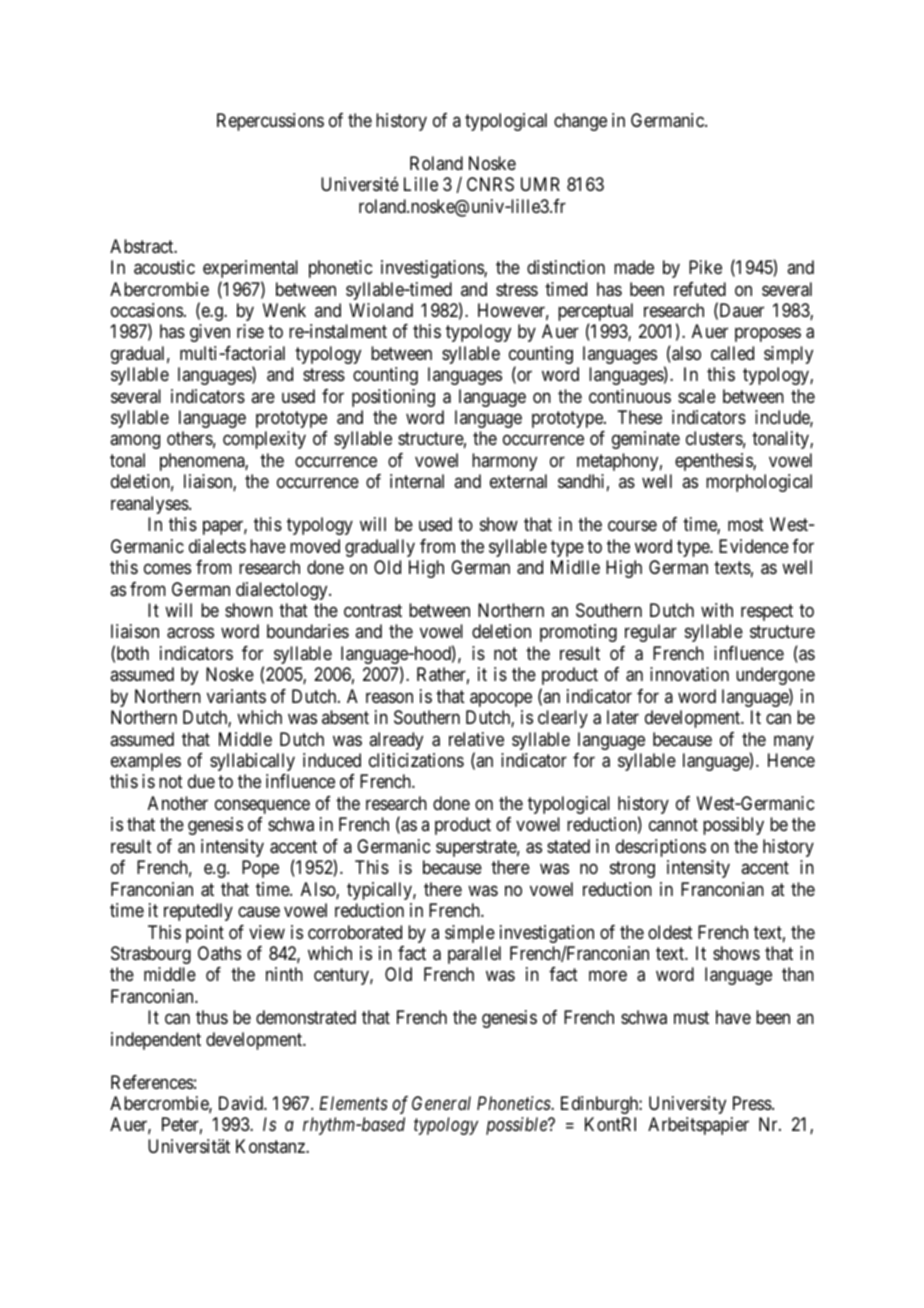 The height and width of the screenshot is (1308, 924). I want to click on CNRS, so click(490, 184).
